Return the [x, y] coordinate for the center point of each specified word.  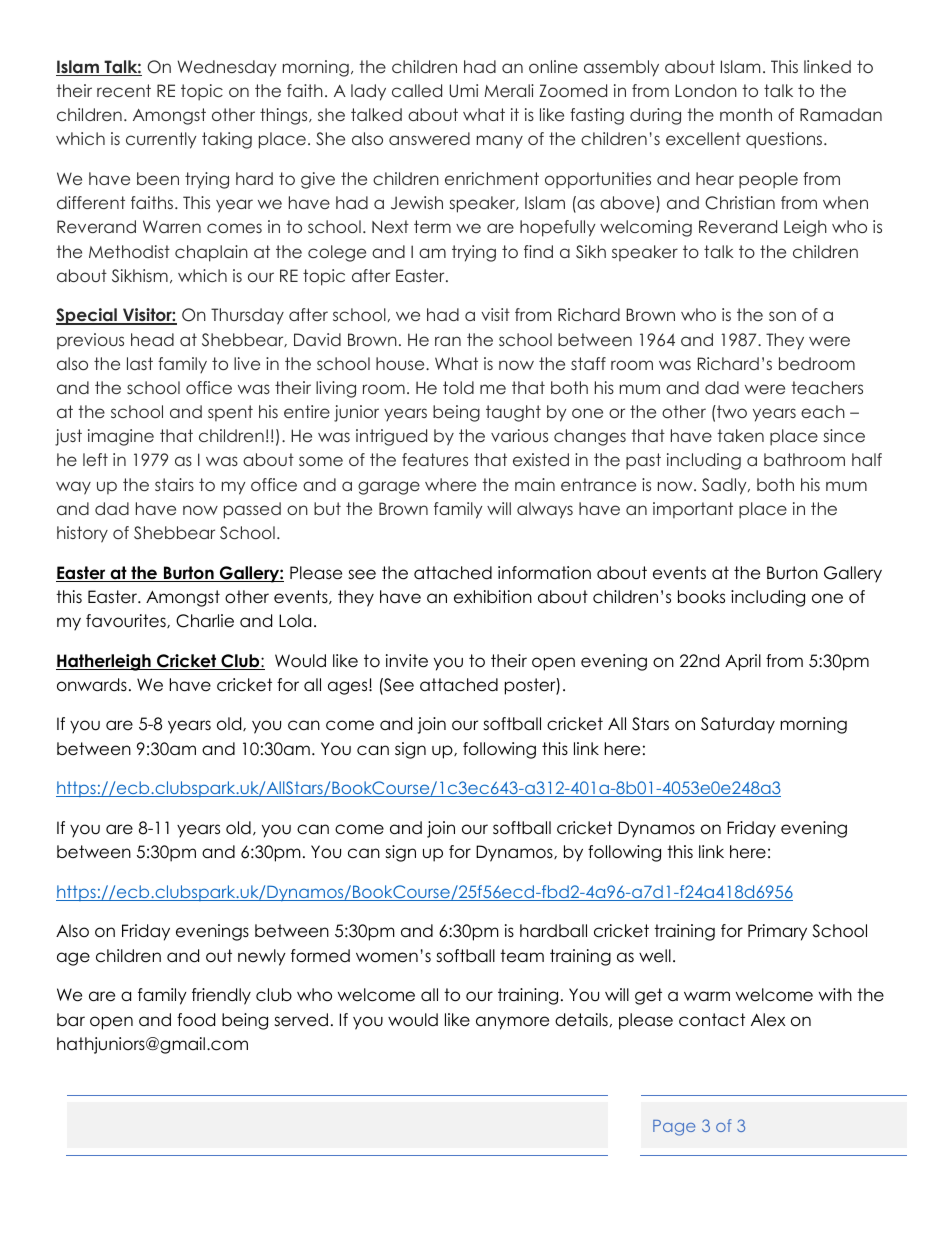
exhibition [493, 597]
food [196, 1020]
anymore [512, 1023]
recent [124, 90]
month [746, 114]
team [522, 956]
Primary [777, 932]
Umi [464, 91]
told [458, 387]
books [701, 597]
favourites [127, 621]
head [152, 339]
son [782, 316]
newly [262, 957]
